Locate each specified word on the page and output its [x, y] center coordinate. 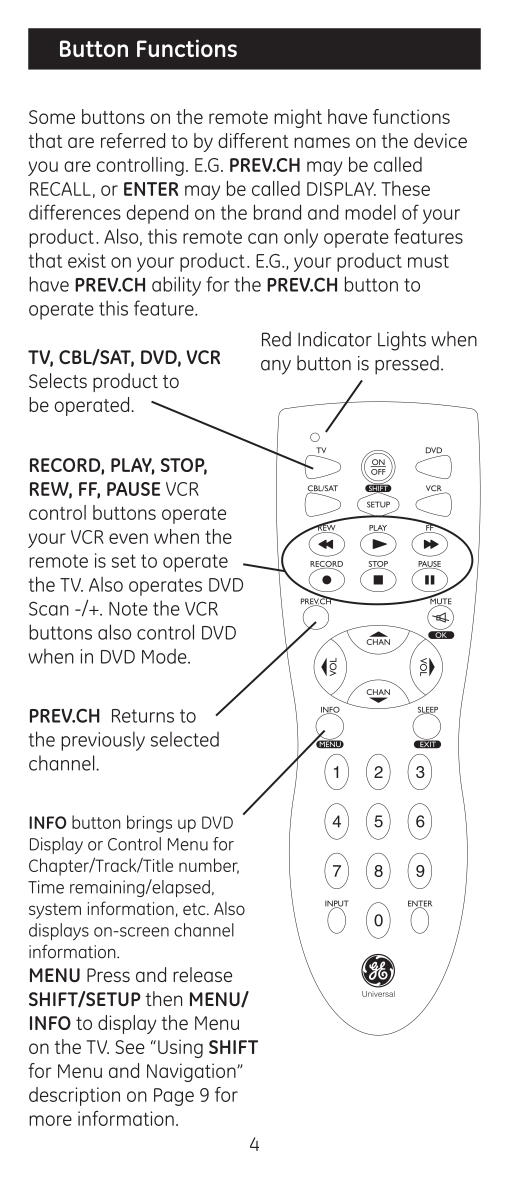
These [405, 188]
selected [185, 739]
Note [128, 609]
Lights [402, 341]
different [253, 140]
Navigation [192, 1072]
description [74, 1096]
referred [133, 140]
